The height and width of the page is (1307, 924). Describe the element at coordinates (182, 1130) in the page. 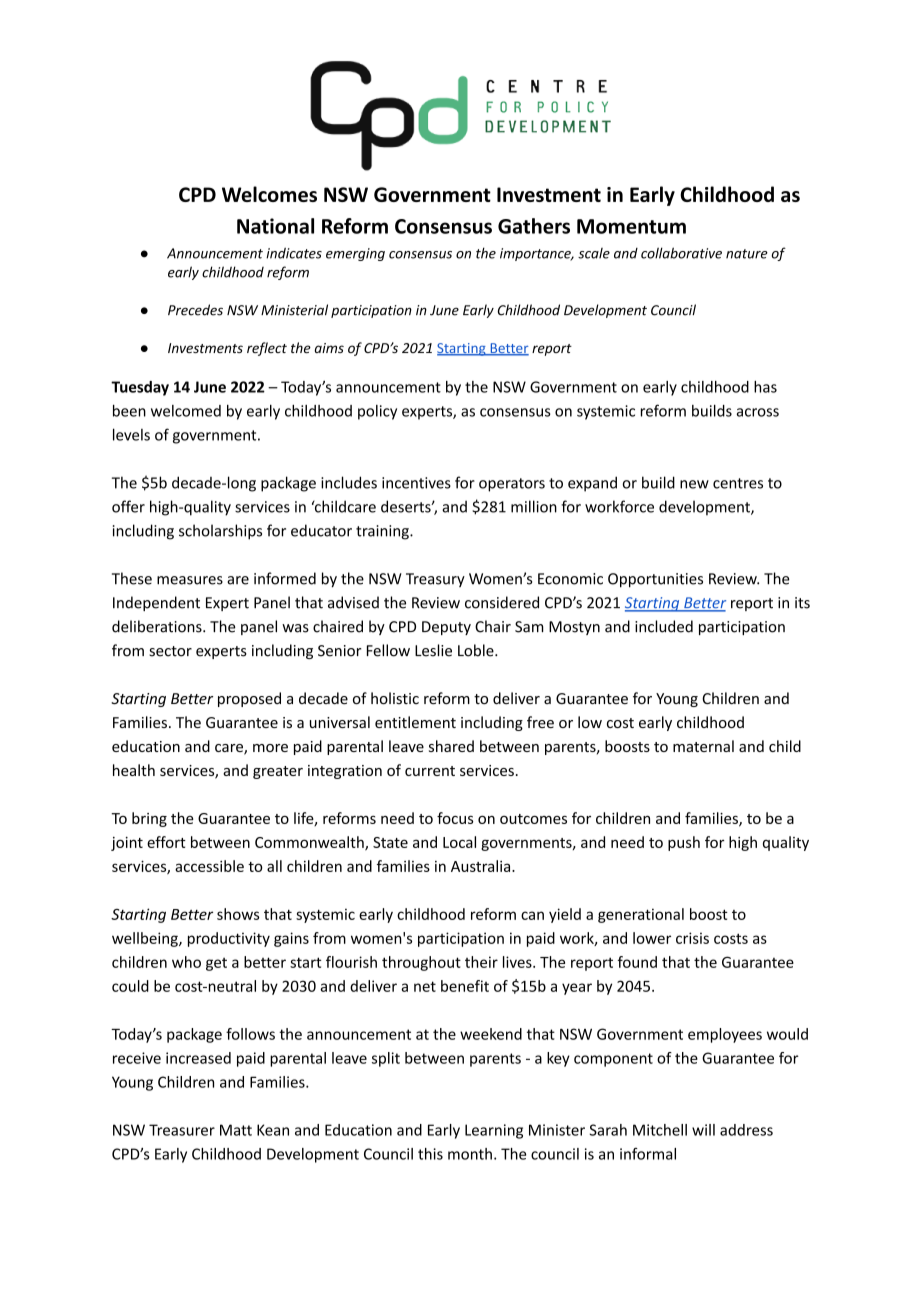

I see `Treasurer` at that location.
